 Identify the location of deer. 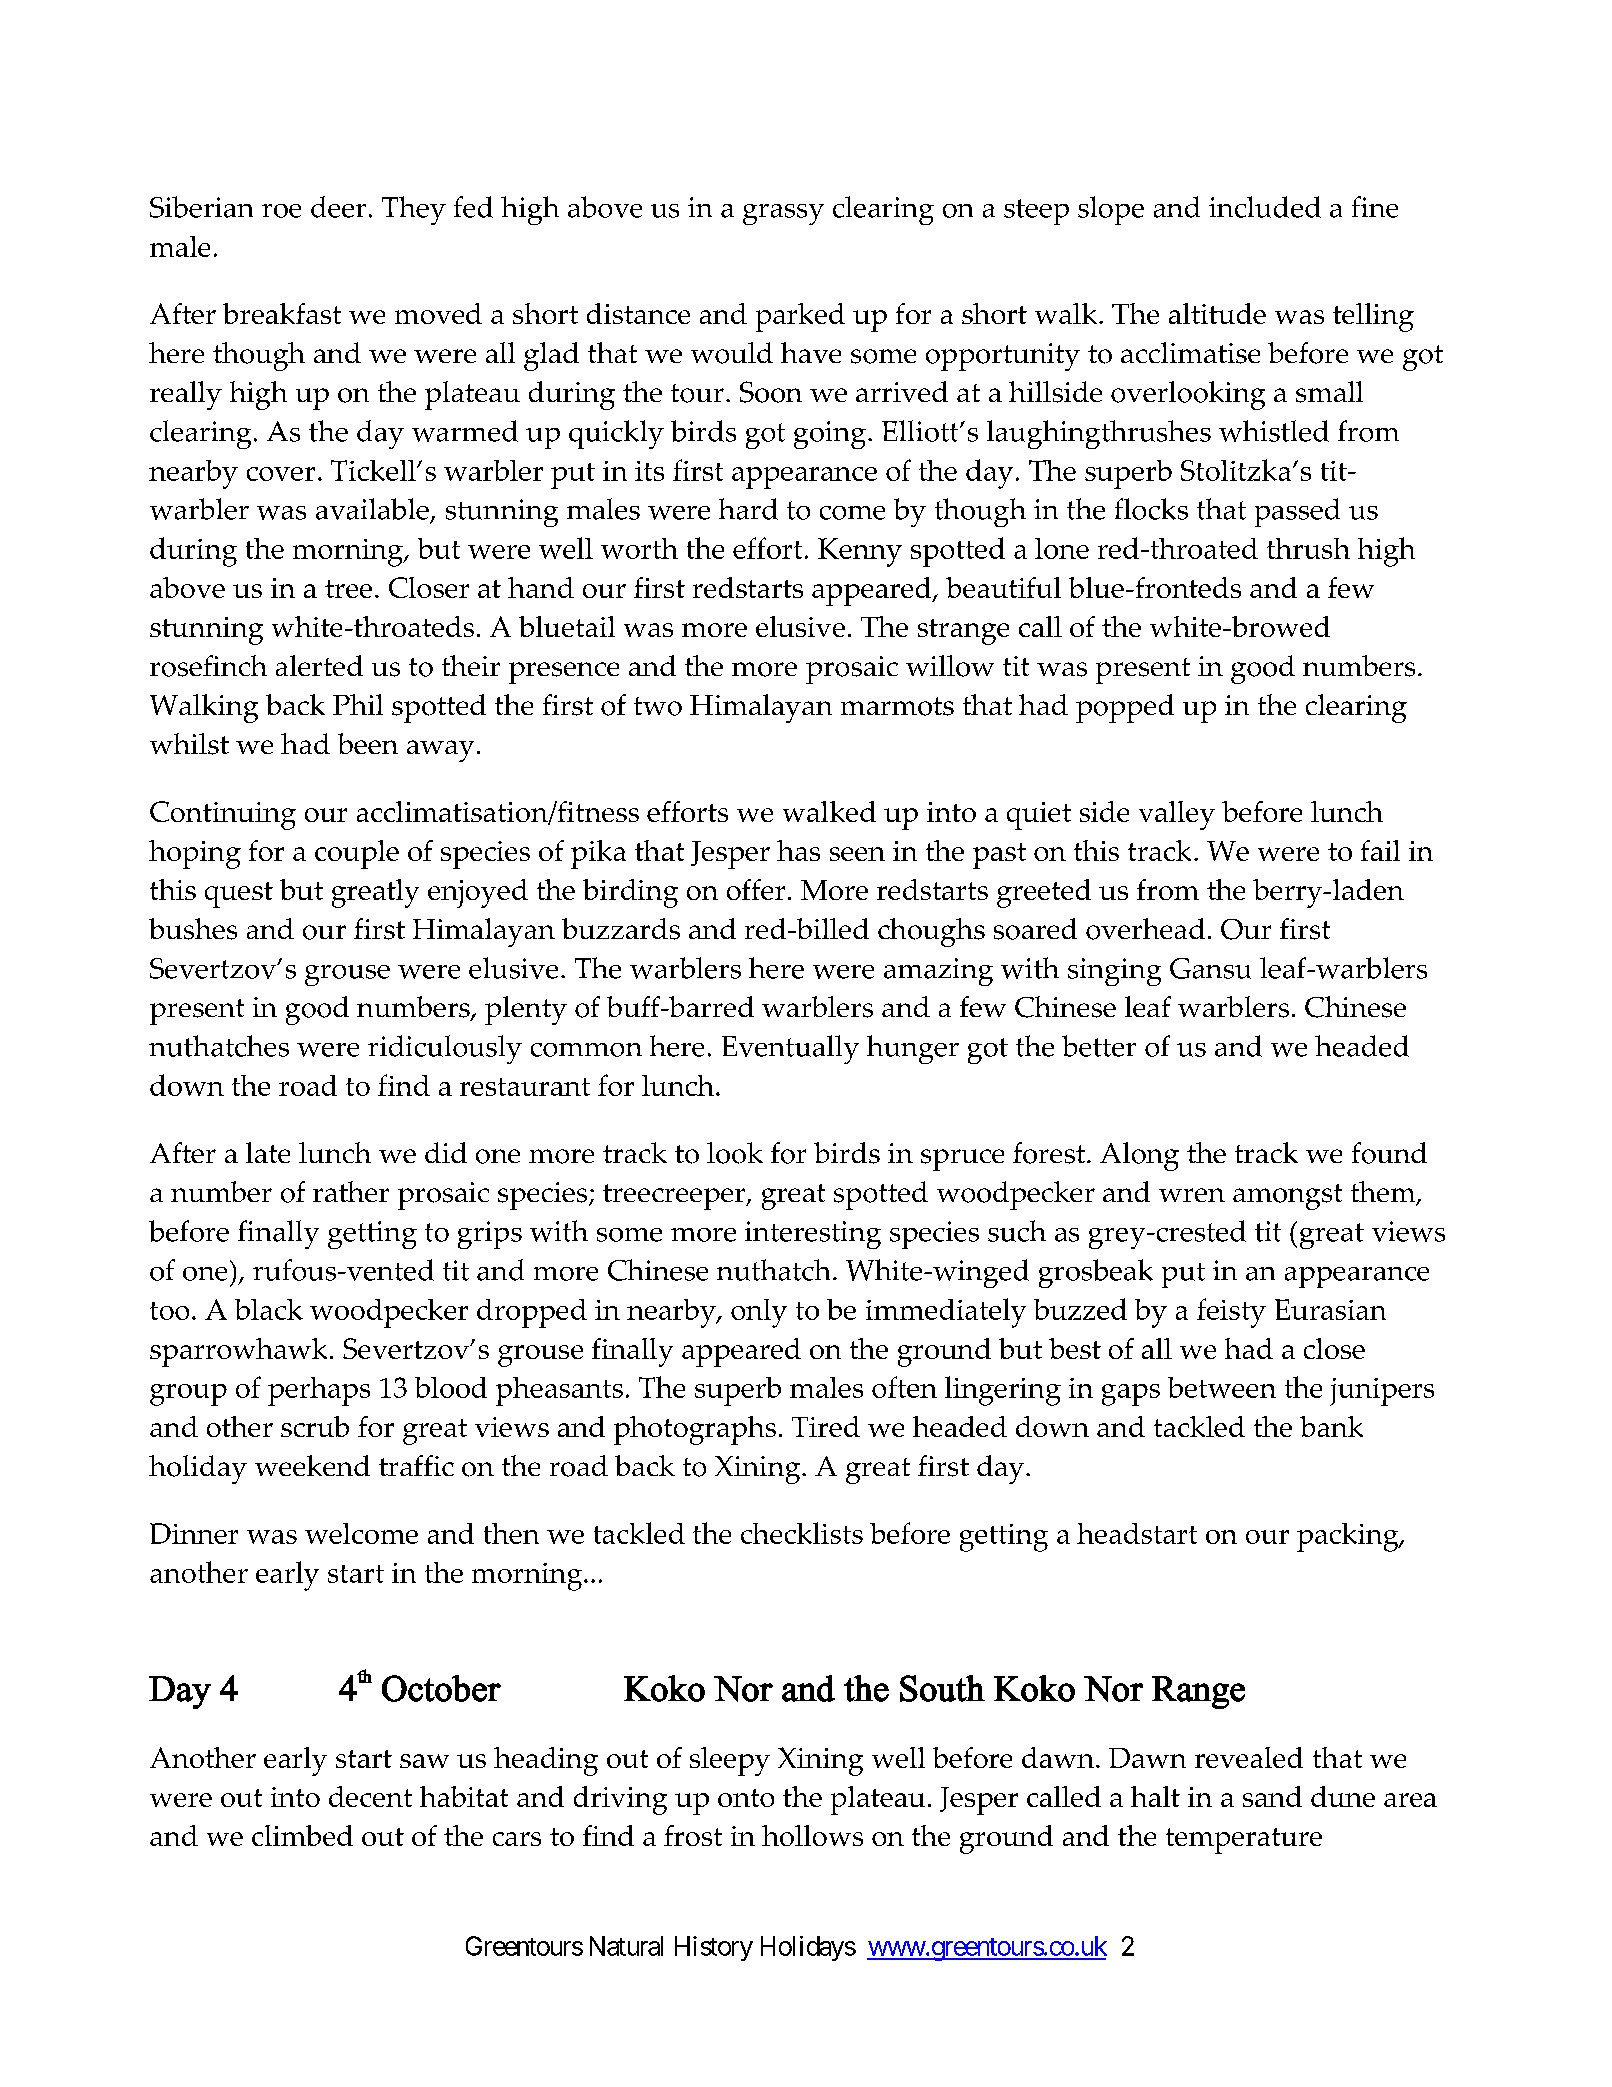
(338, 207).
